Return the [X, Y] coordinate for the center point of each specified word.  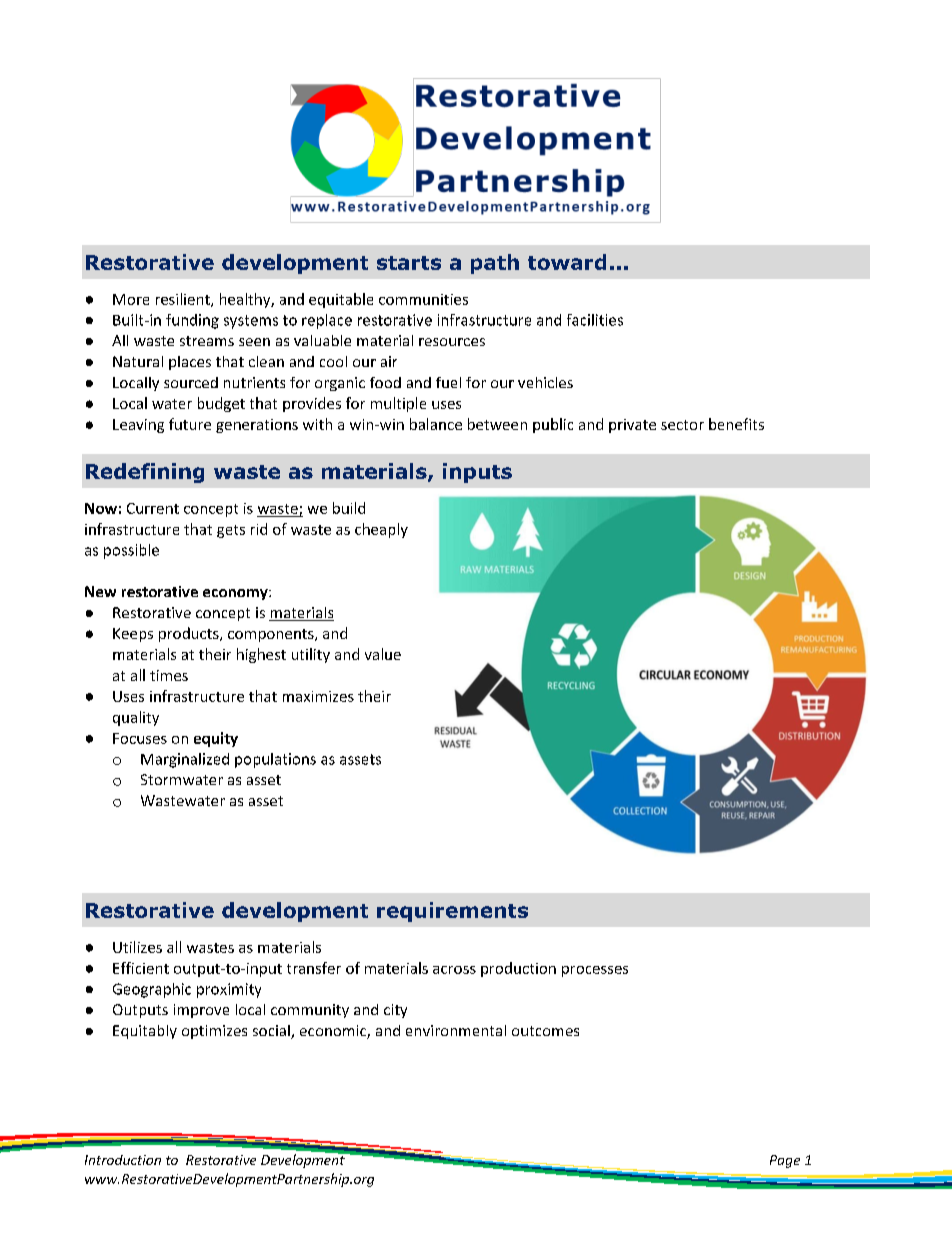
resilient [184, 300]
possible [131, 551]
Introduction [123, 1160]
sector [682, 425]
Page [785, 1161]
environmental [456, 1030]
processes [595, 971]
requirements [452, 912]
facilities [595, 320]
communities [423, 299]
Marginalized [185, 760]
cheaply [381, 530]
